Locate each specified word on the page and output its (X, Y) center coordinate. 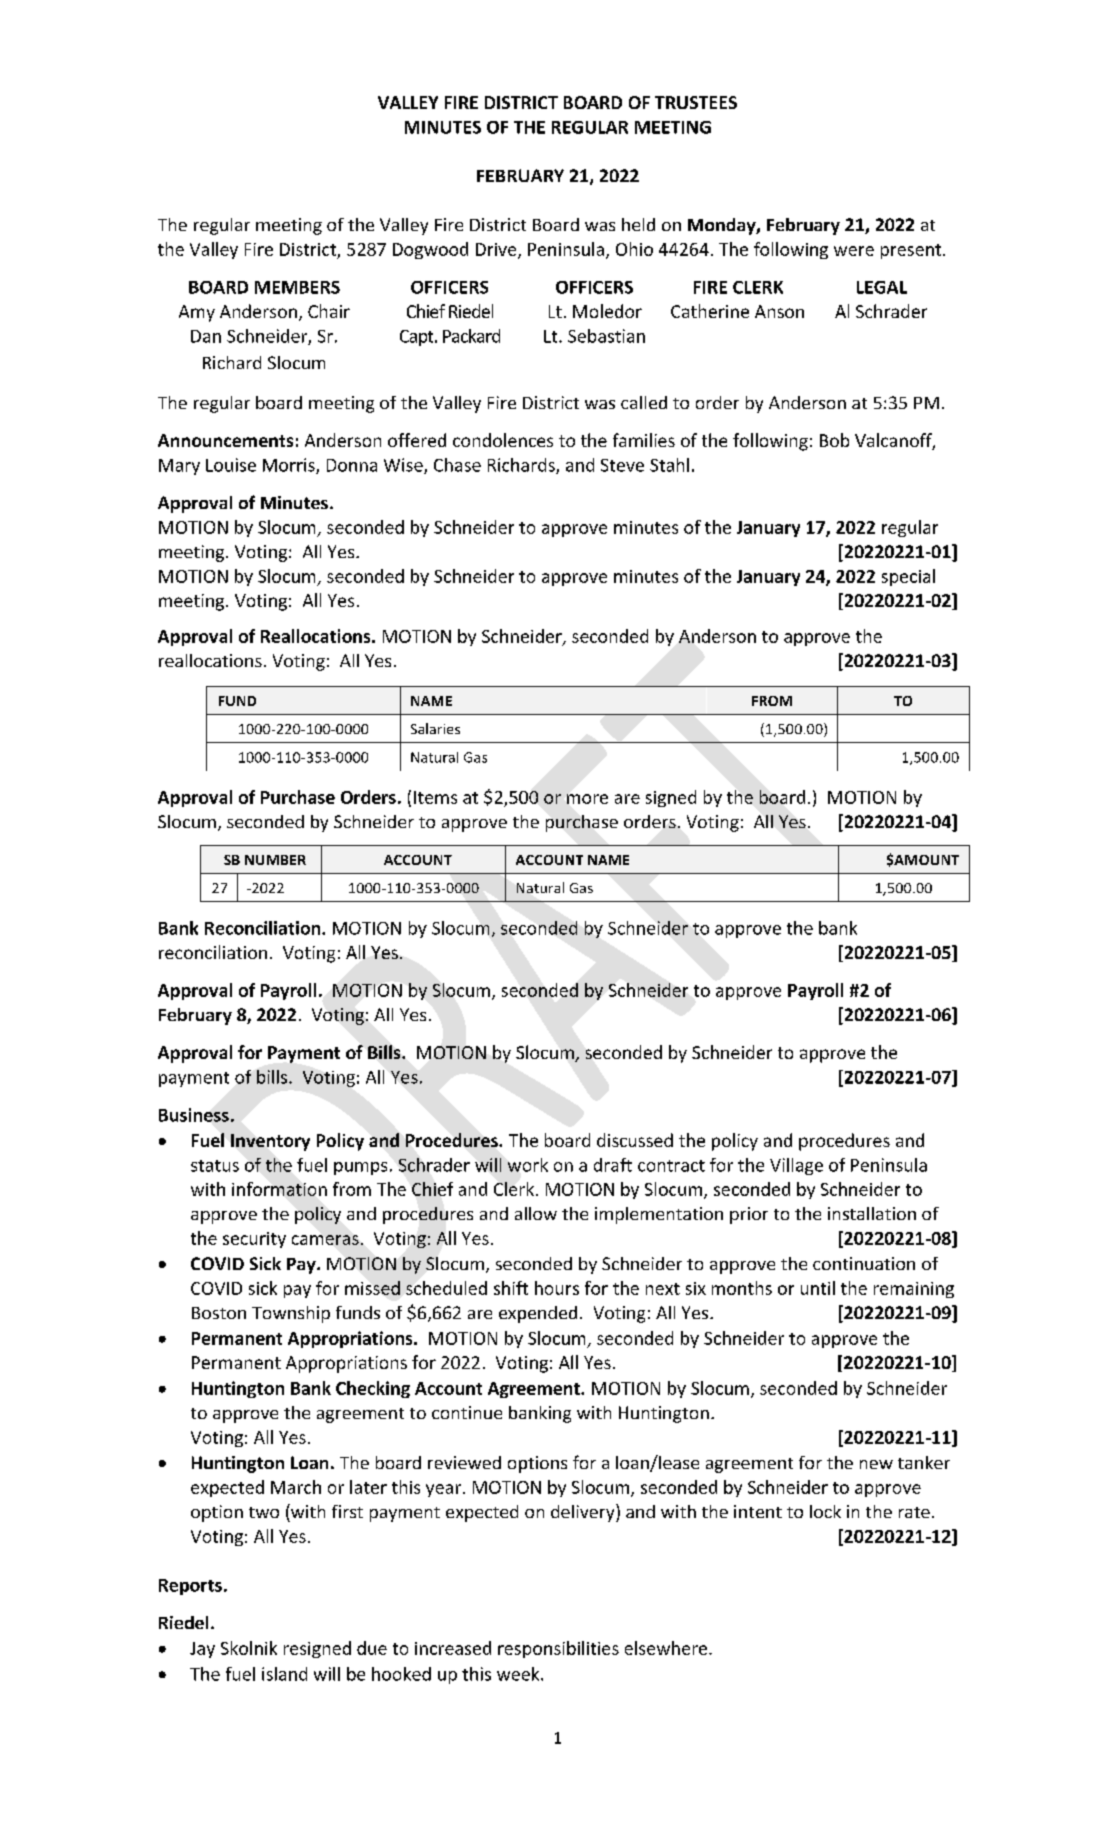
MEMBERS (297, 287)
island (284, 1674)
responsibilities (558, 1649)
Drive (497, 250)
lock (825, 1511)
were (854, 251)
